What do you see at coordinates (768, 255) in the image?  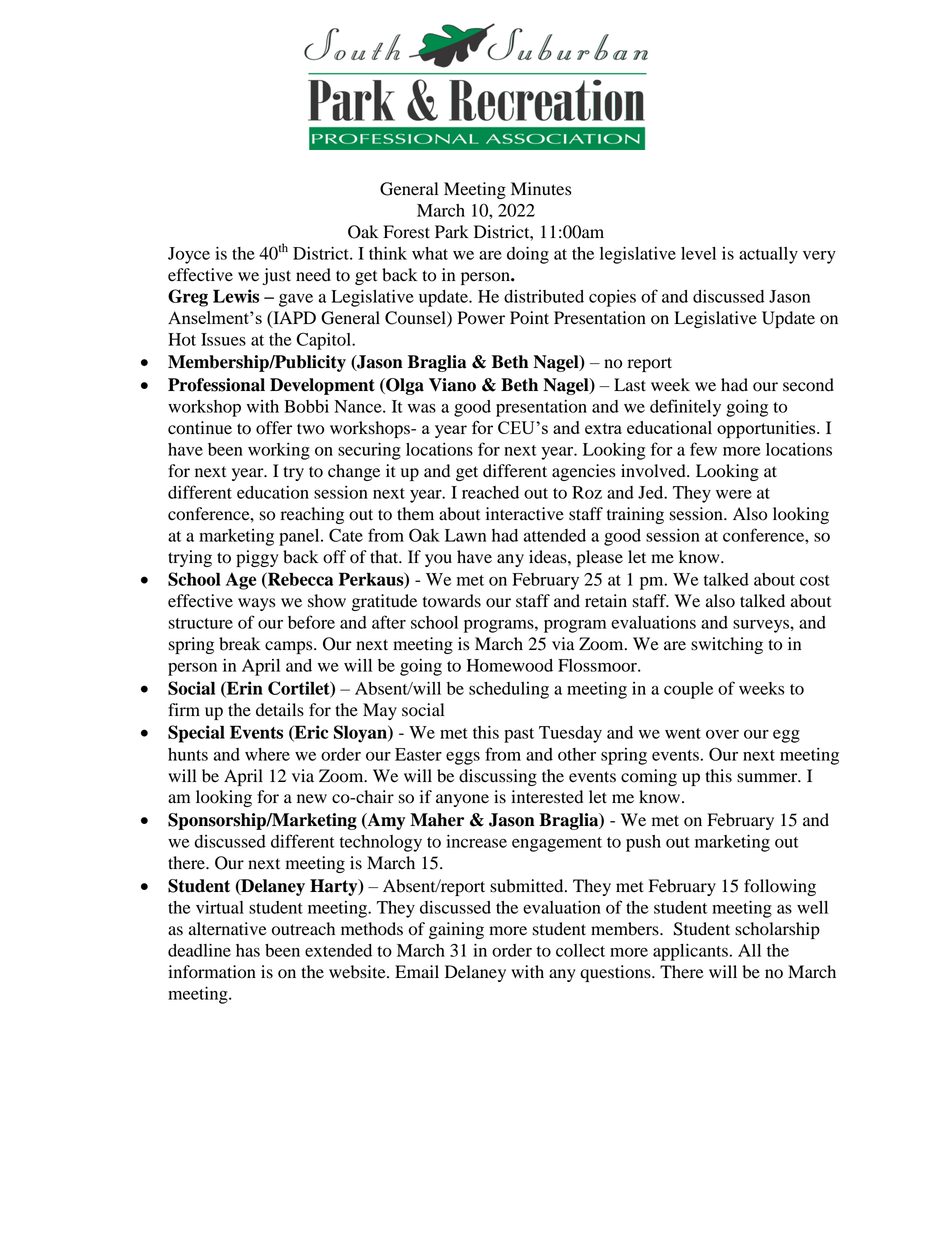 I see `actually` at bounding box center [768, 255].
